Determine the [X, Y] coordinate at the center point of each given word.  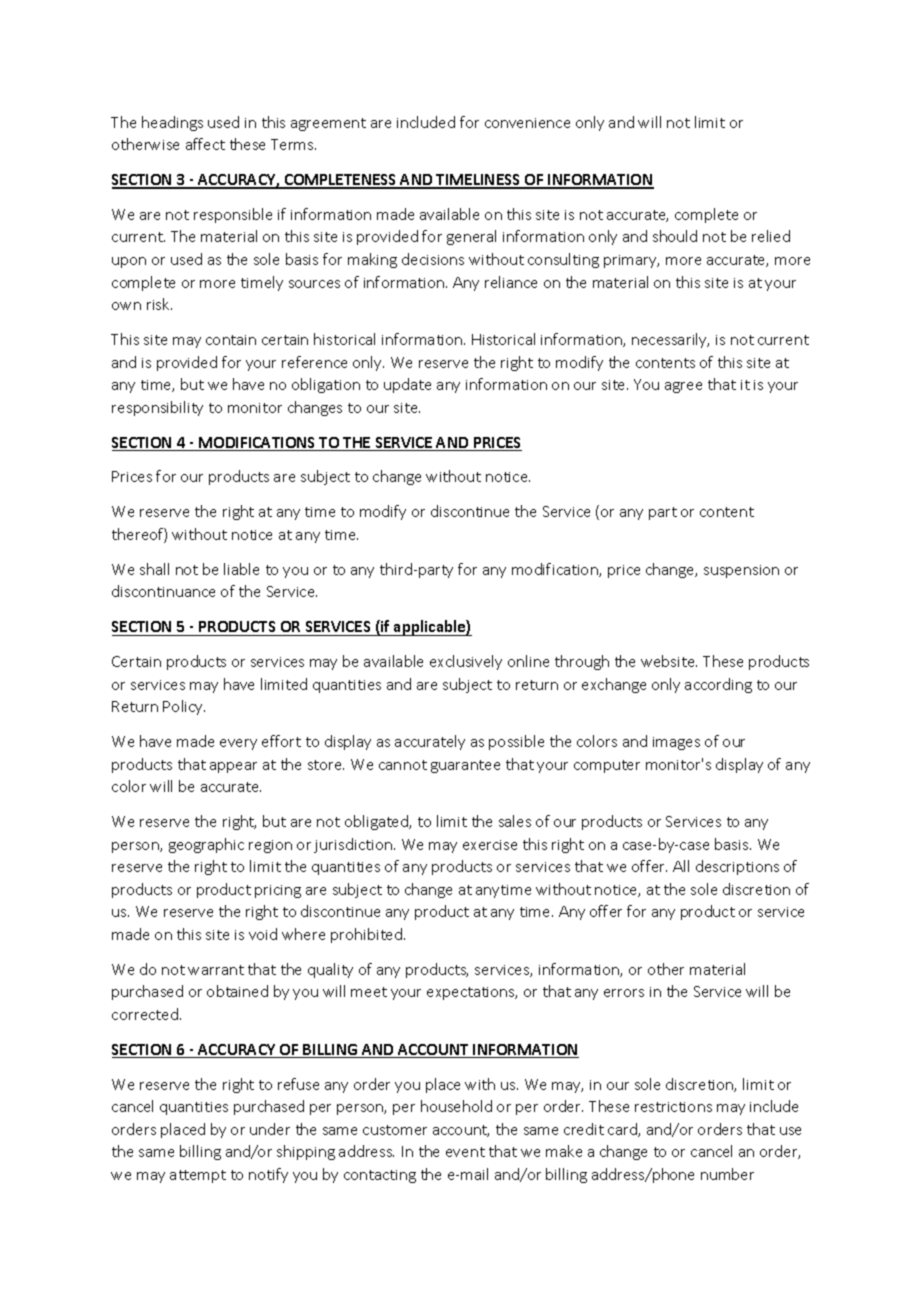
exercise [490, 845]
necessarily [670, 340]
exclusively [466, 662]
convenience [527, 123]
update [407, 385]
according [718, 685]
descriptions [737, 867]
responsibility [157, 408]
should [675, 236]
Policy [184, 707]
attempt [198, 1176]
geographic [206, 845]
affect [205, 144]
